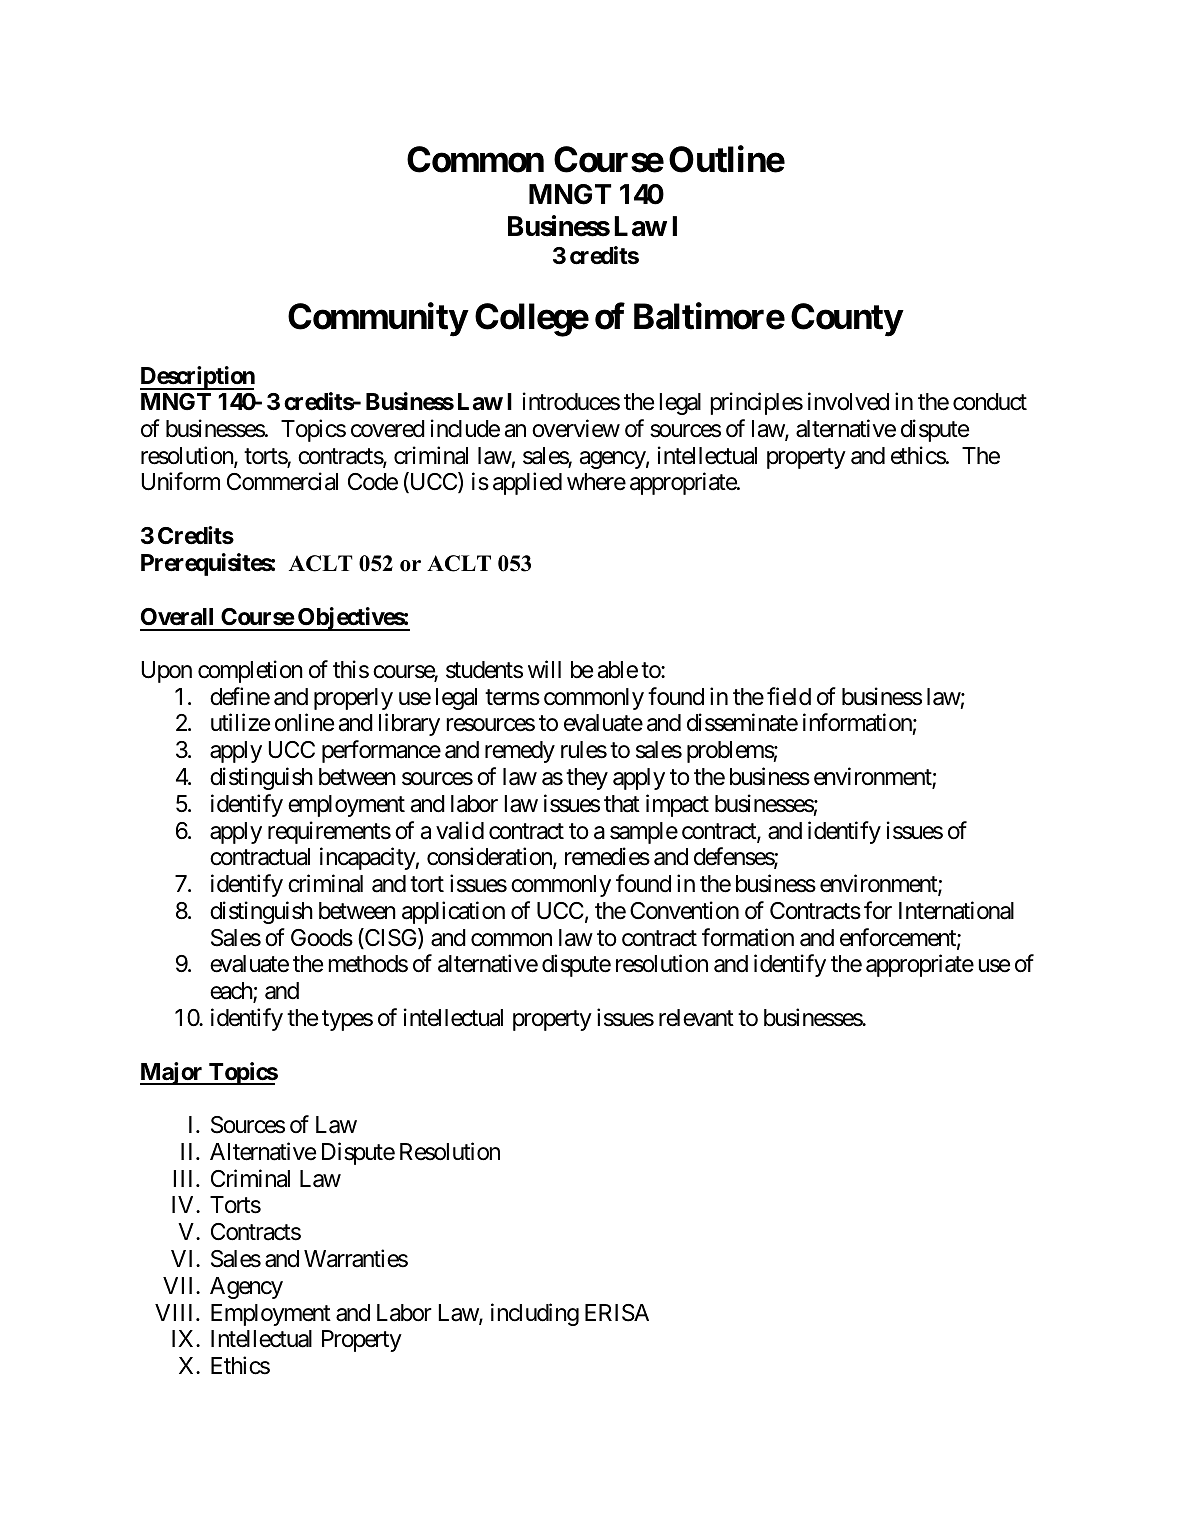  Describe the element at coordinates (847, 320) in the image. I see `County` at that location.
